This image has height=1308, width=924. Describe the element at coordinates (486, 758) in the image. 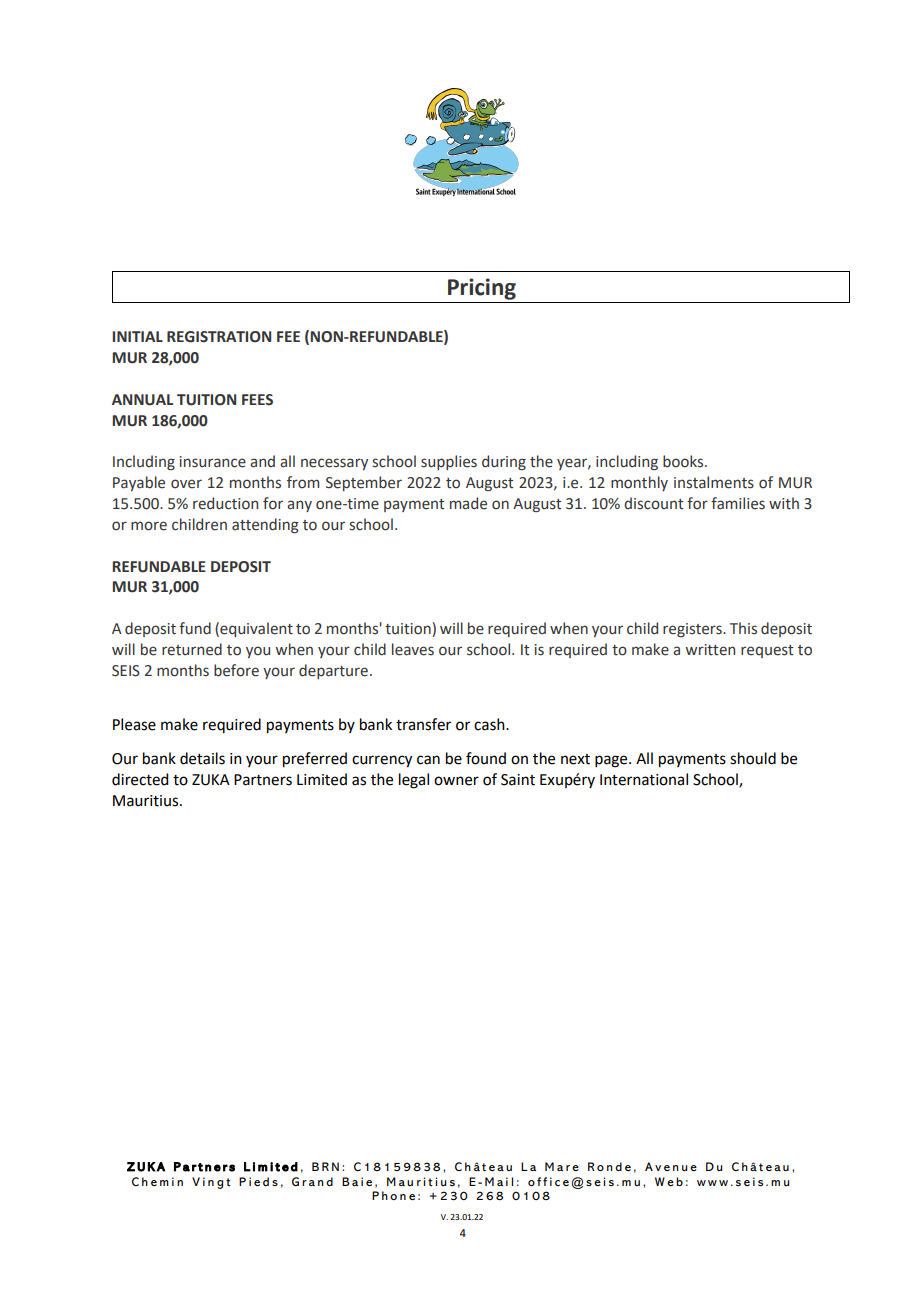

I see `found` at that location.
